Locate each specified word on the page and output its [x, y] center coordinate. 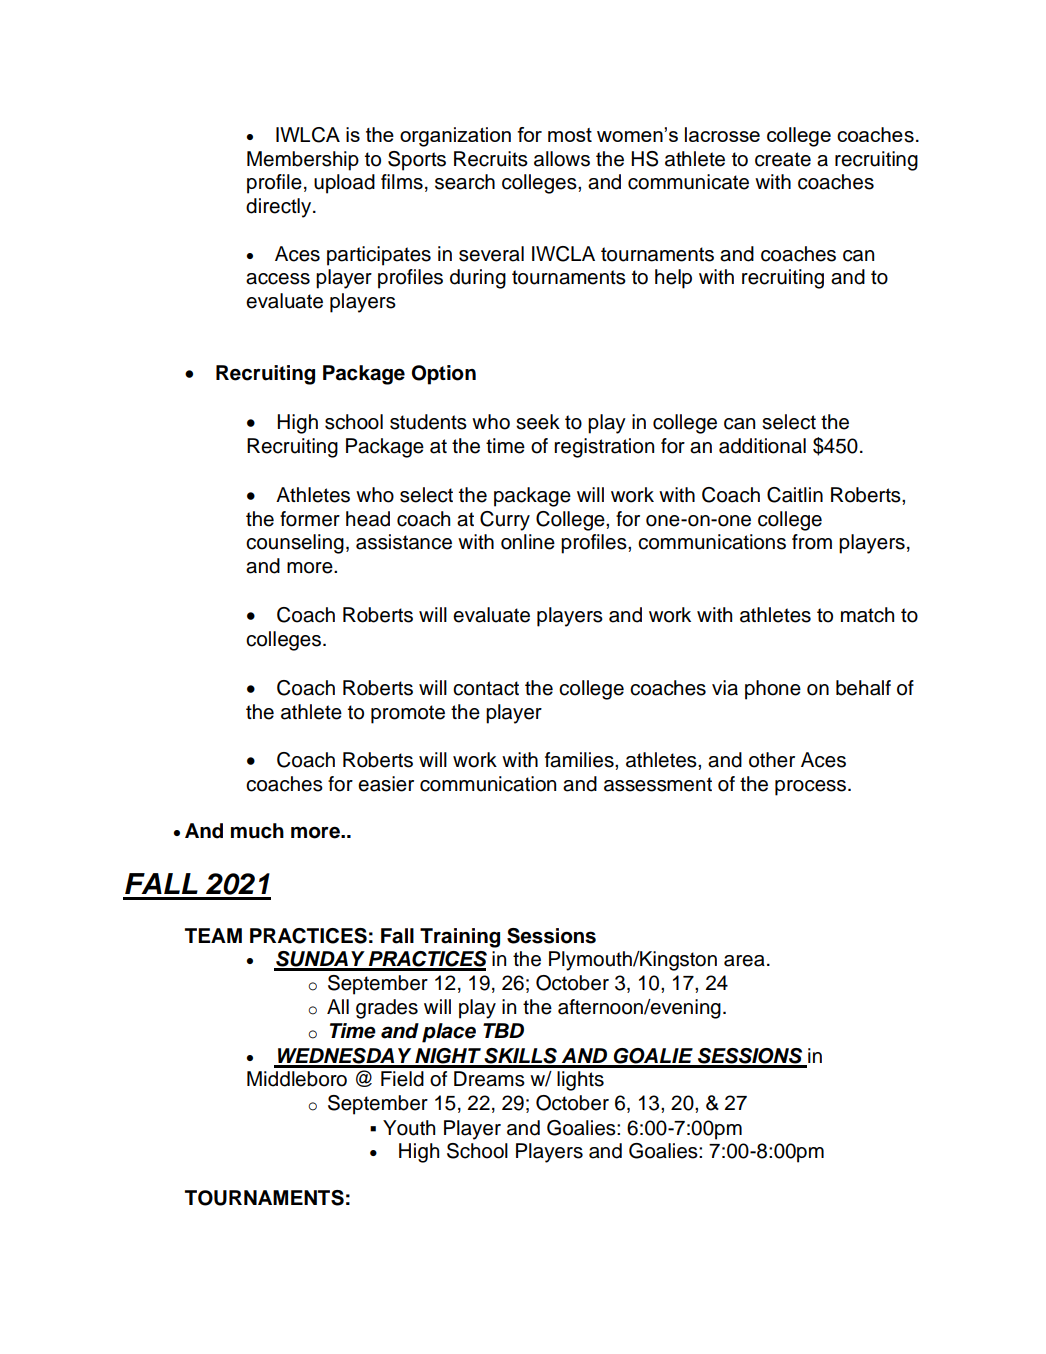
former [310, 519]
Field [402, 1079]
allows [562, 159]
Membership [303, 161]
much [257, 831]
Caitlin [795, 495]
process [812, 788]
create [783, 159]
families [580, 760]
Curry [505, 521]
